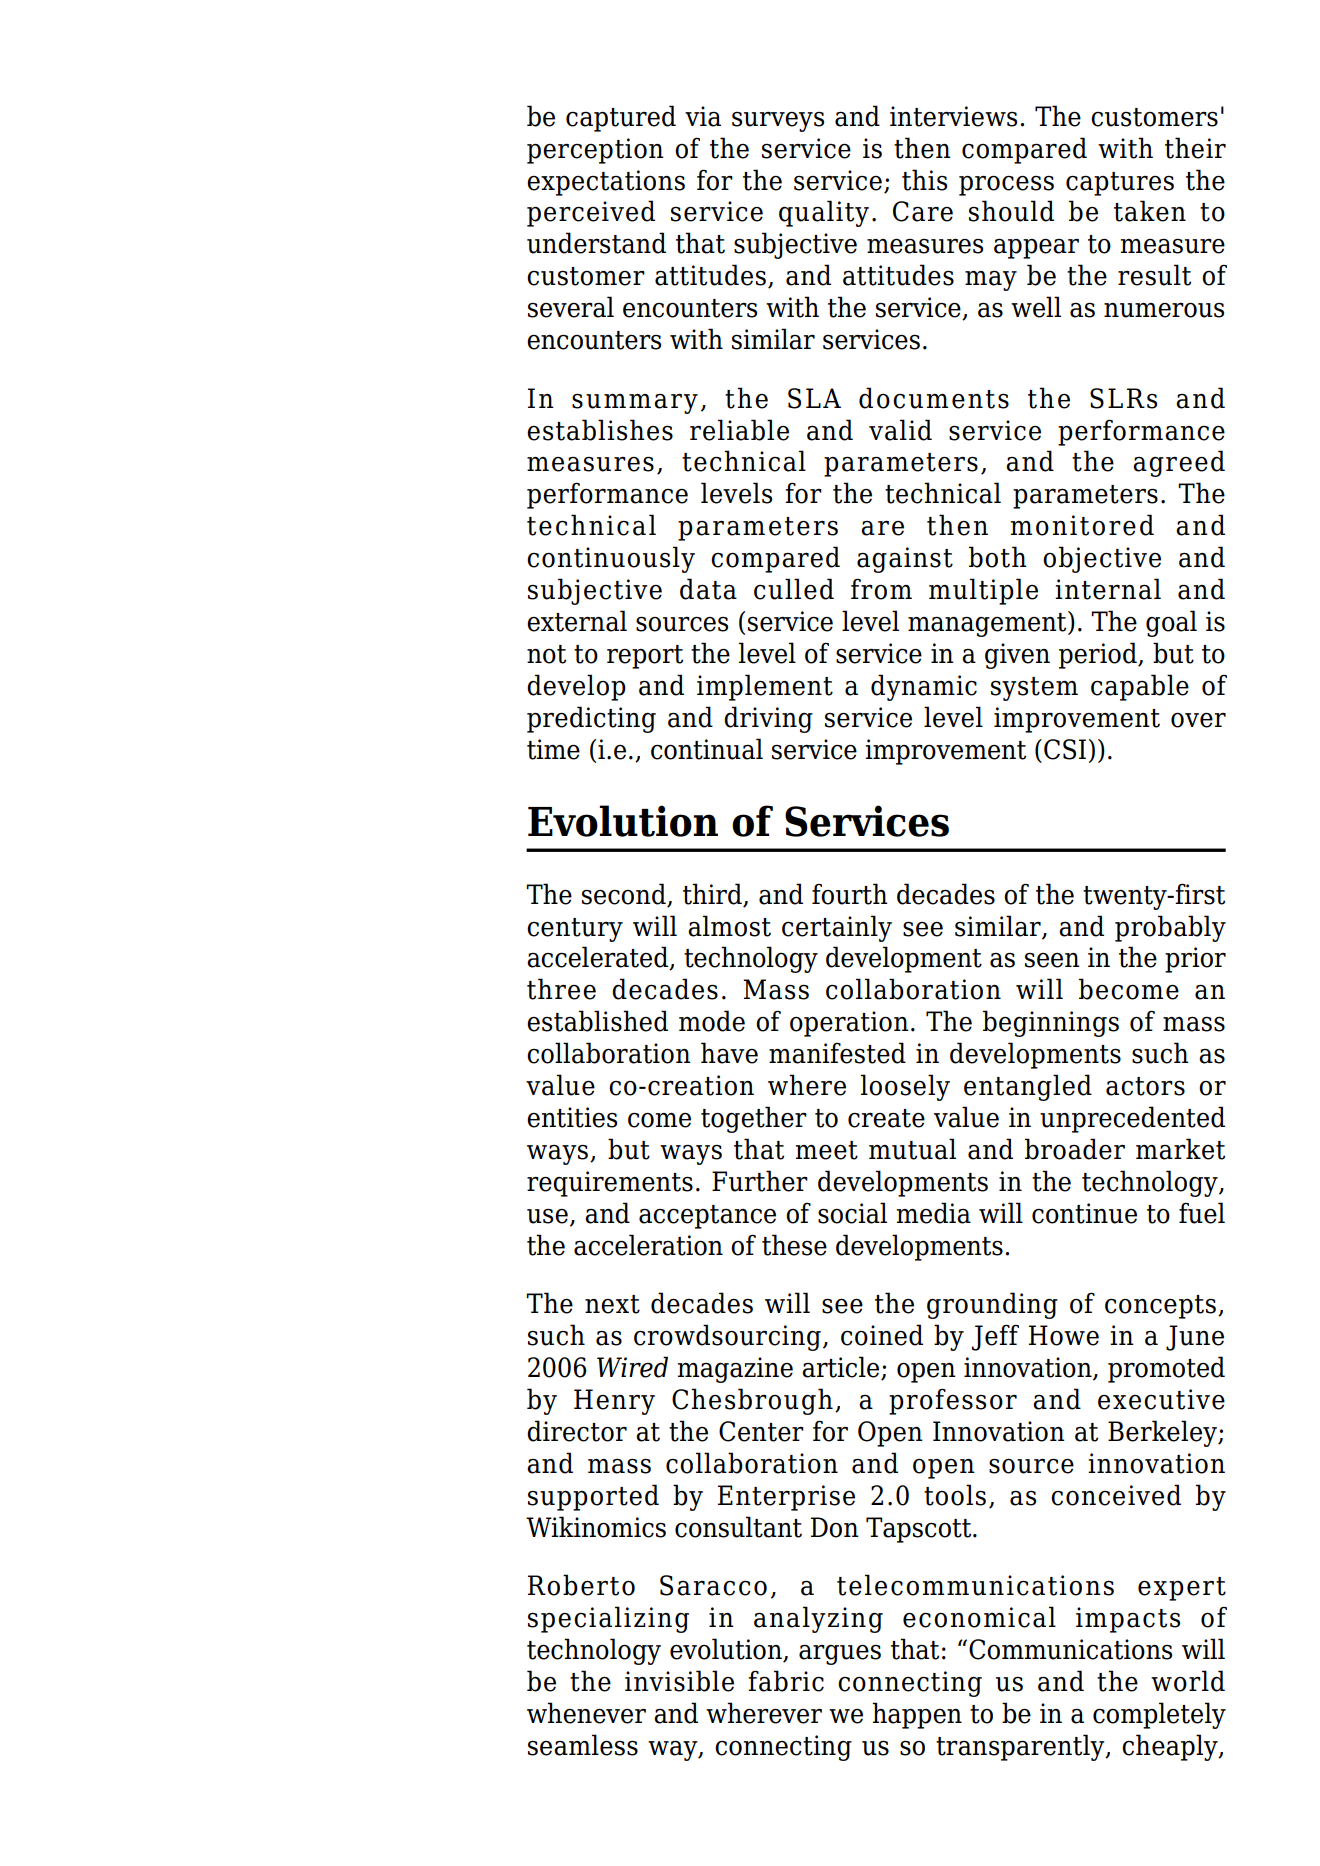 The width and height of the document is (1320, 1866). Describe the element at coordinates (586, 1713) in the document. I see `whenever` at that location.
